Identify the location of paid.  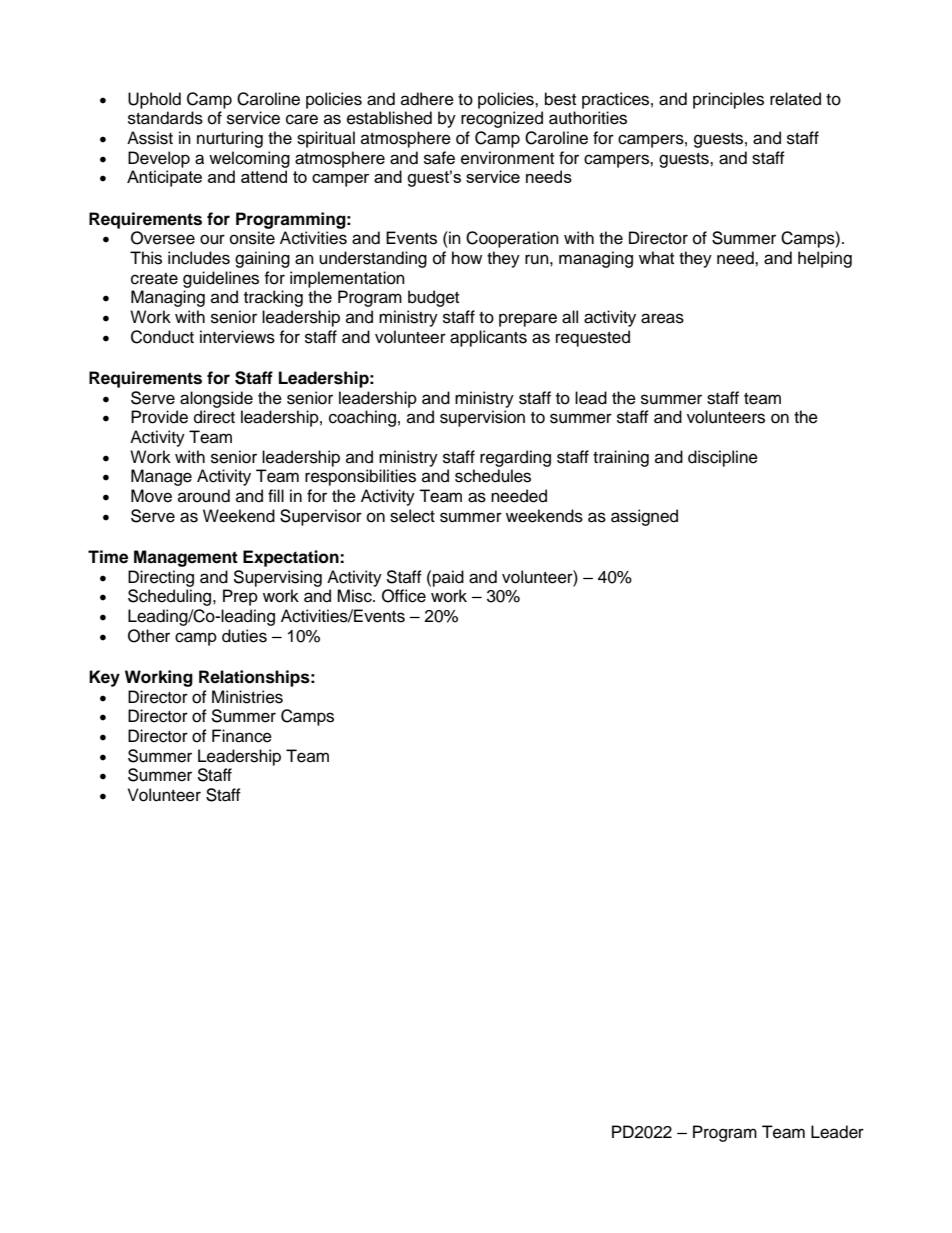
(448, 578).
